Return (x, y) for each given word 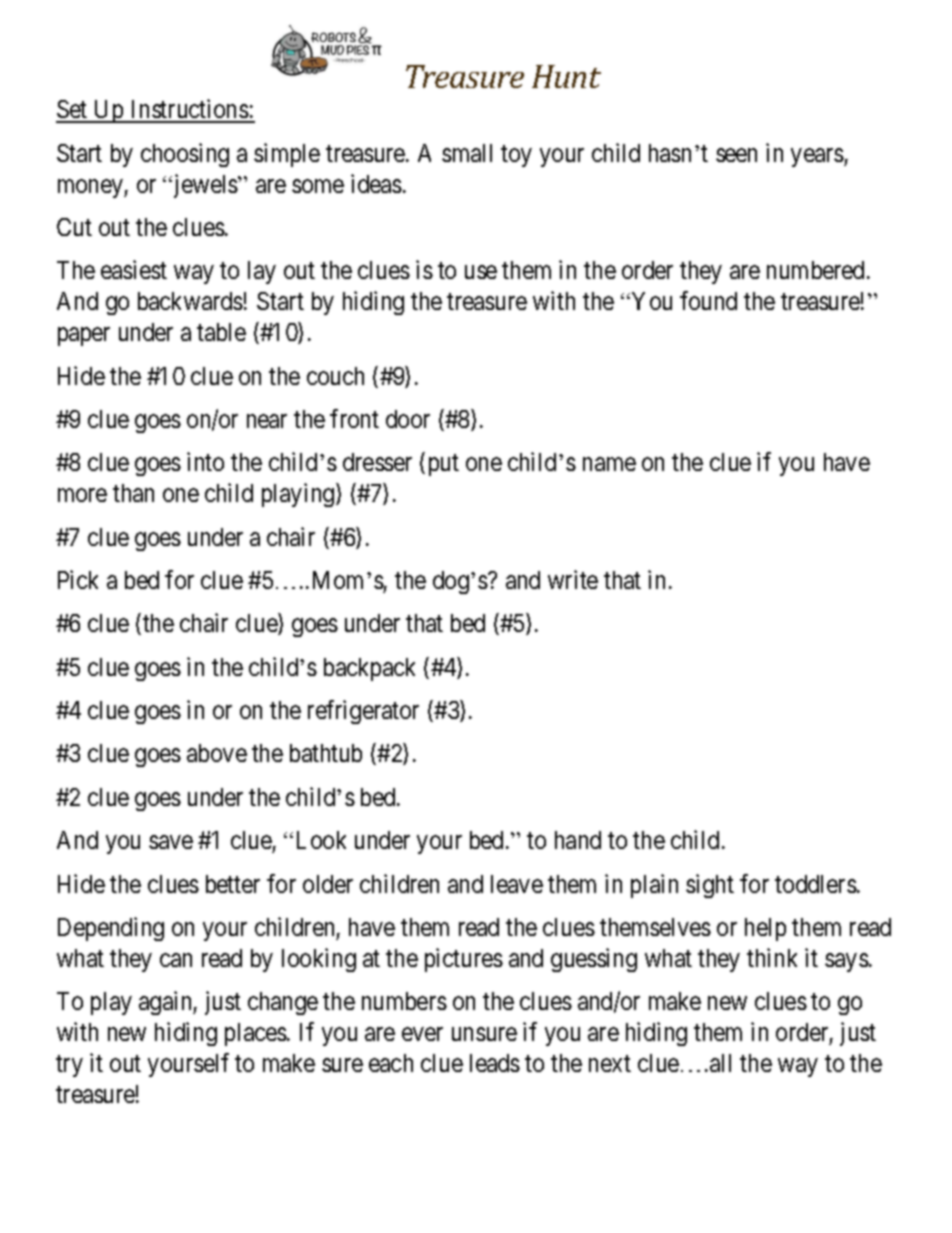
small (467, 153)
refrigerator (363, 712)
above (217, 753)
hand (578, 840)
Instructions (189, 110)
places (256, 1034)
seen (736, 155)
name (609, 464)
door (408, 419)
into (205, 461)
